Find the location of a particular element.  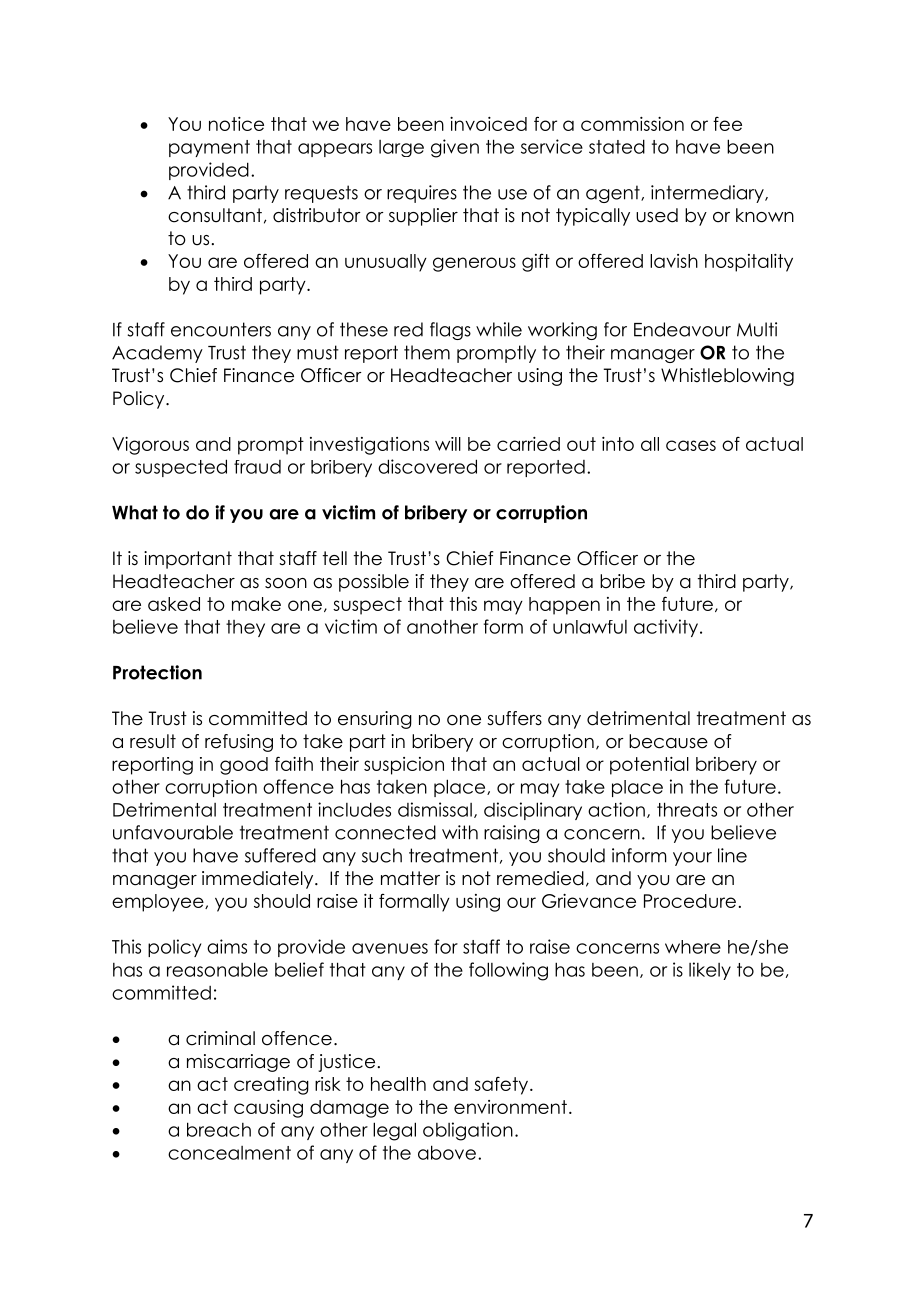

dismissal is located at coordinates (435, 809).
